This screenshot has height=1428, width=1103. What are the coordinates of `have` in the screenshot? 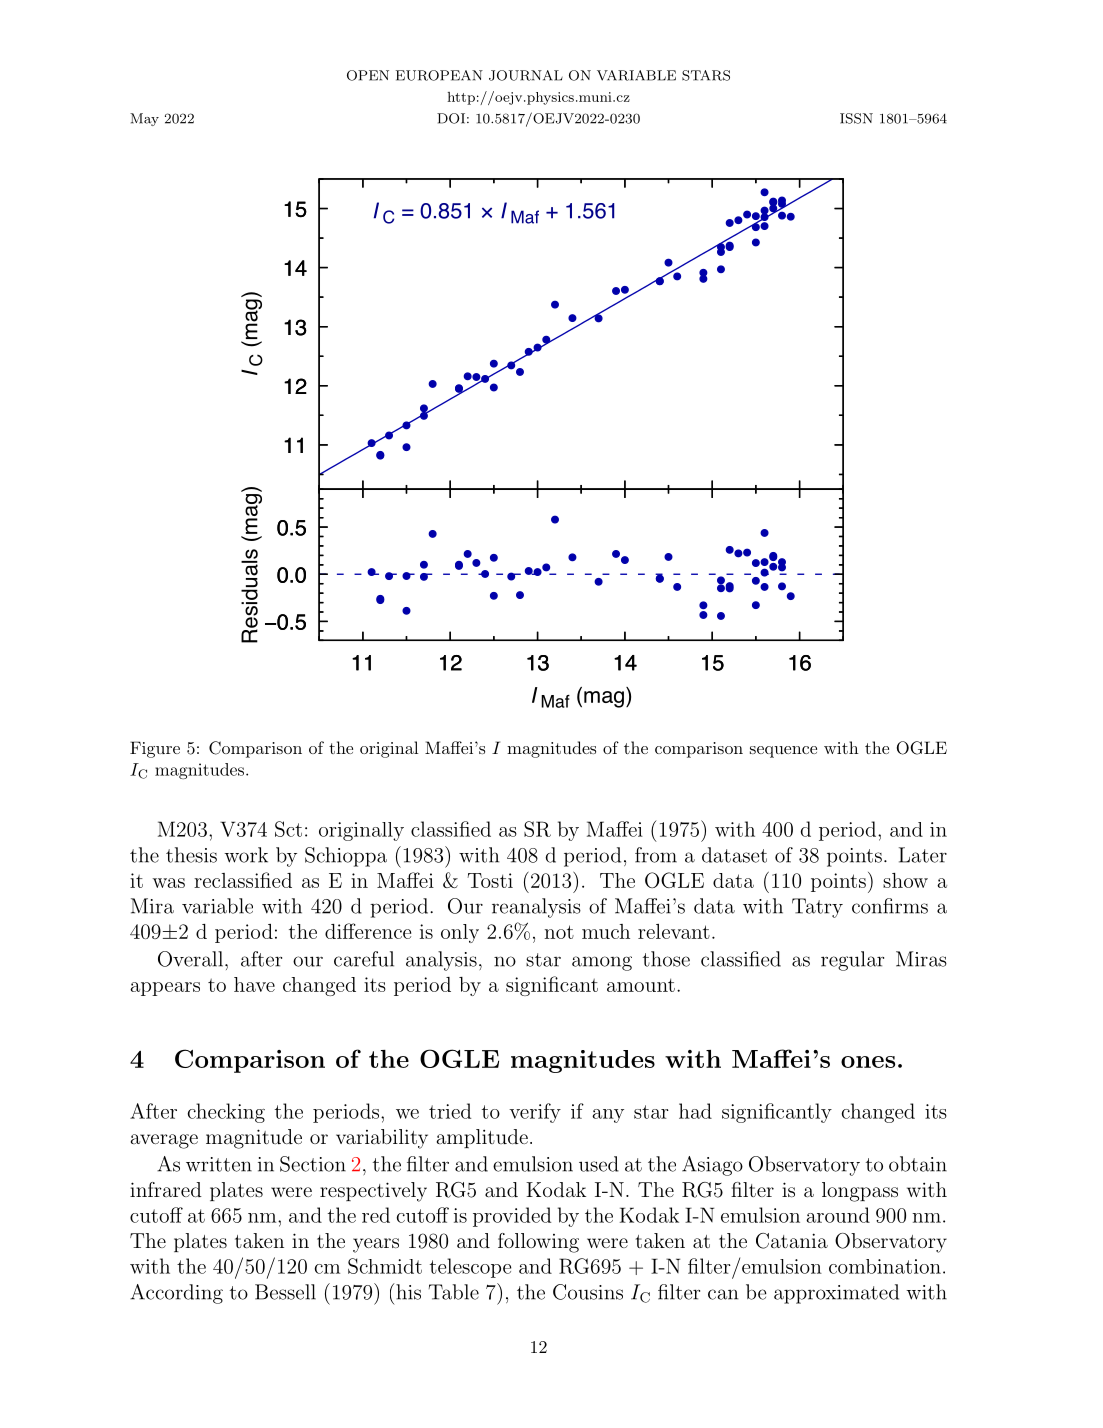 It's located at (254, 984).
